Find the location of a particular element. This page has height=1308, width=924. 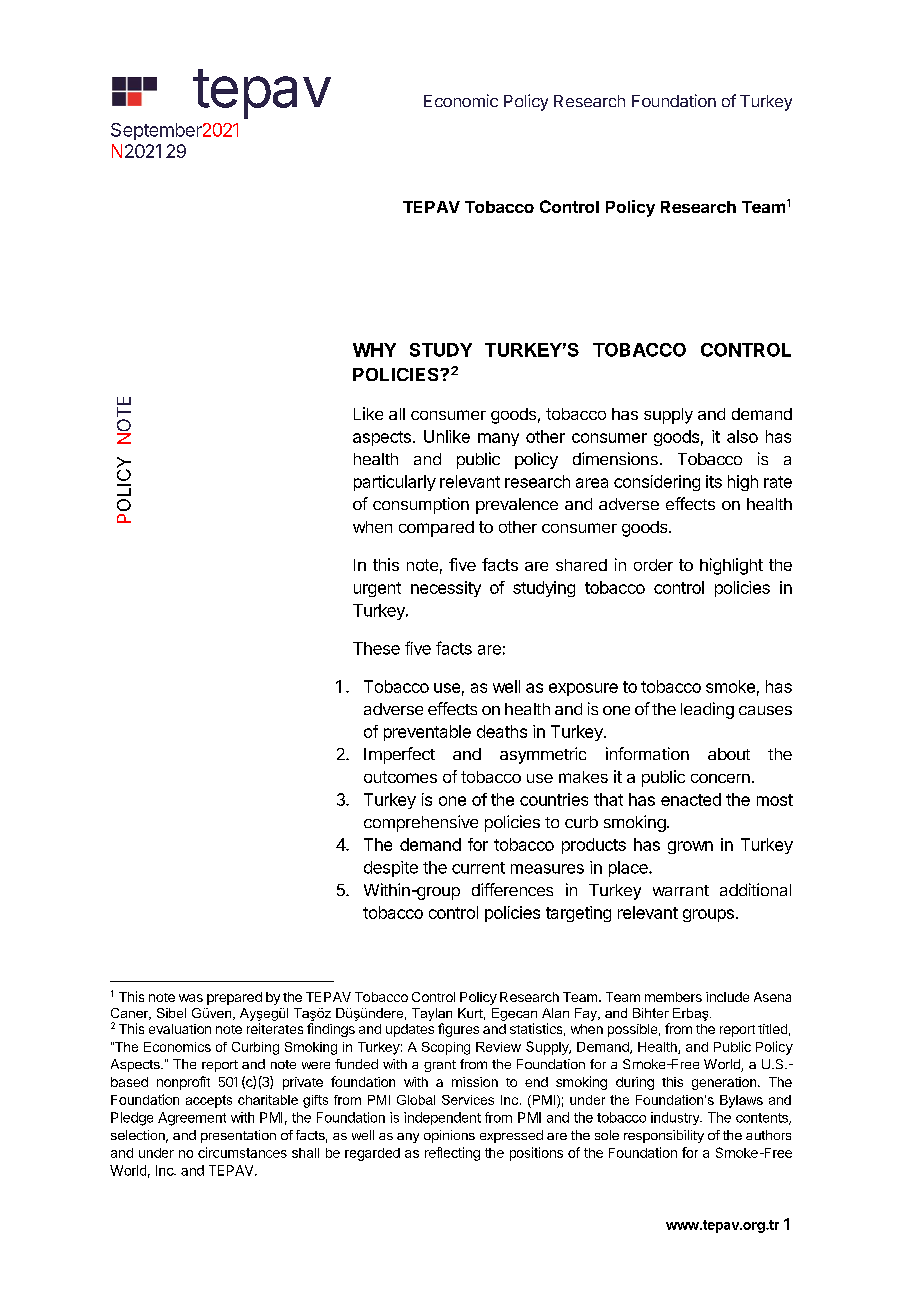

warrant is located at coordinates (681, 890).
